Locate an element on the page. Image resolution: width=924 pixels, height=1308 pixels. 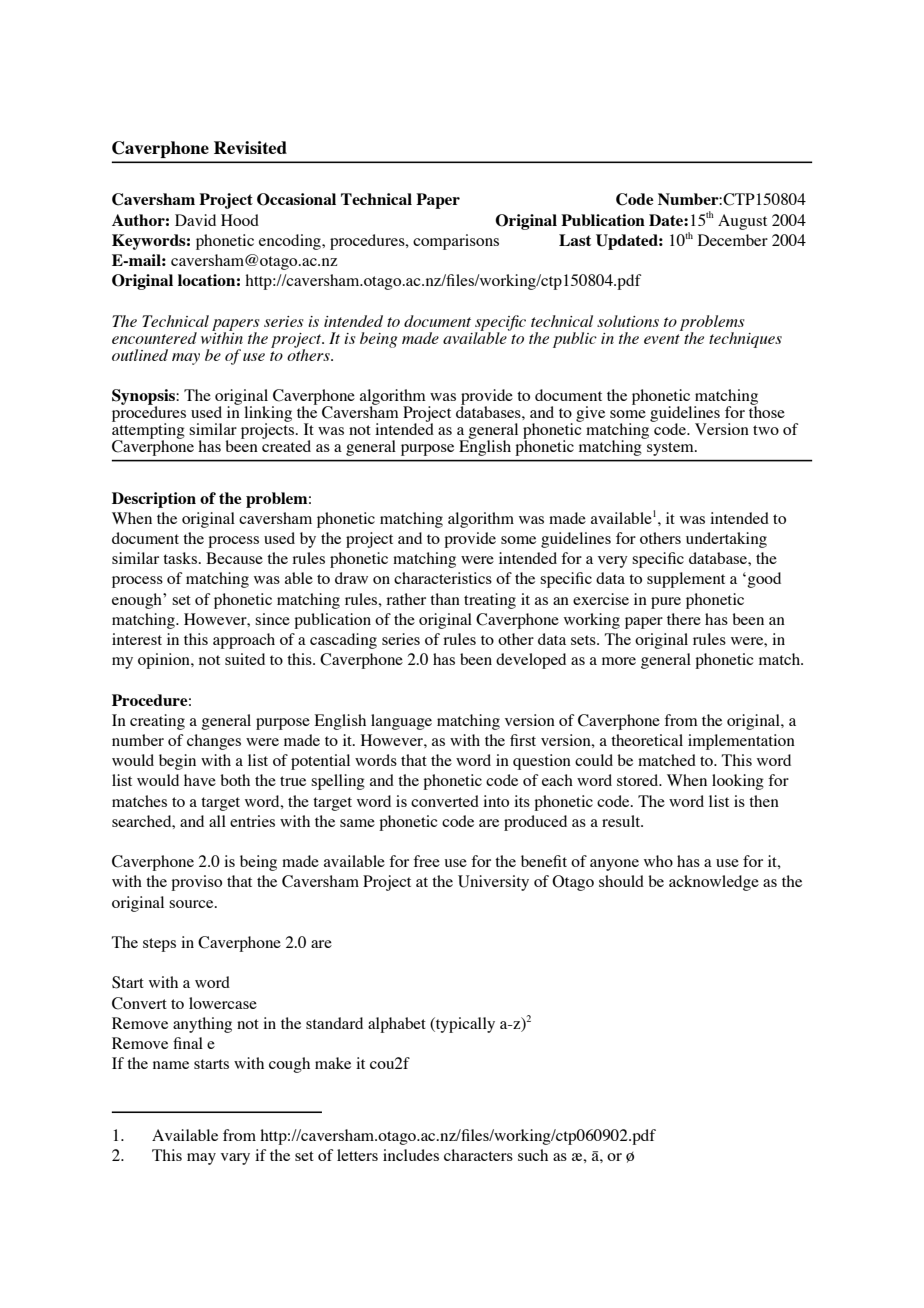
vary is located at coordinates (235, 1159).
